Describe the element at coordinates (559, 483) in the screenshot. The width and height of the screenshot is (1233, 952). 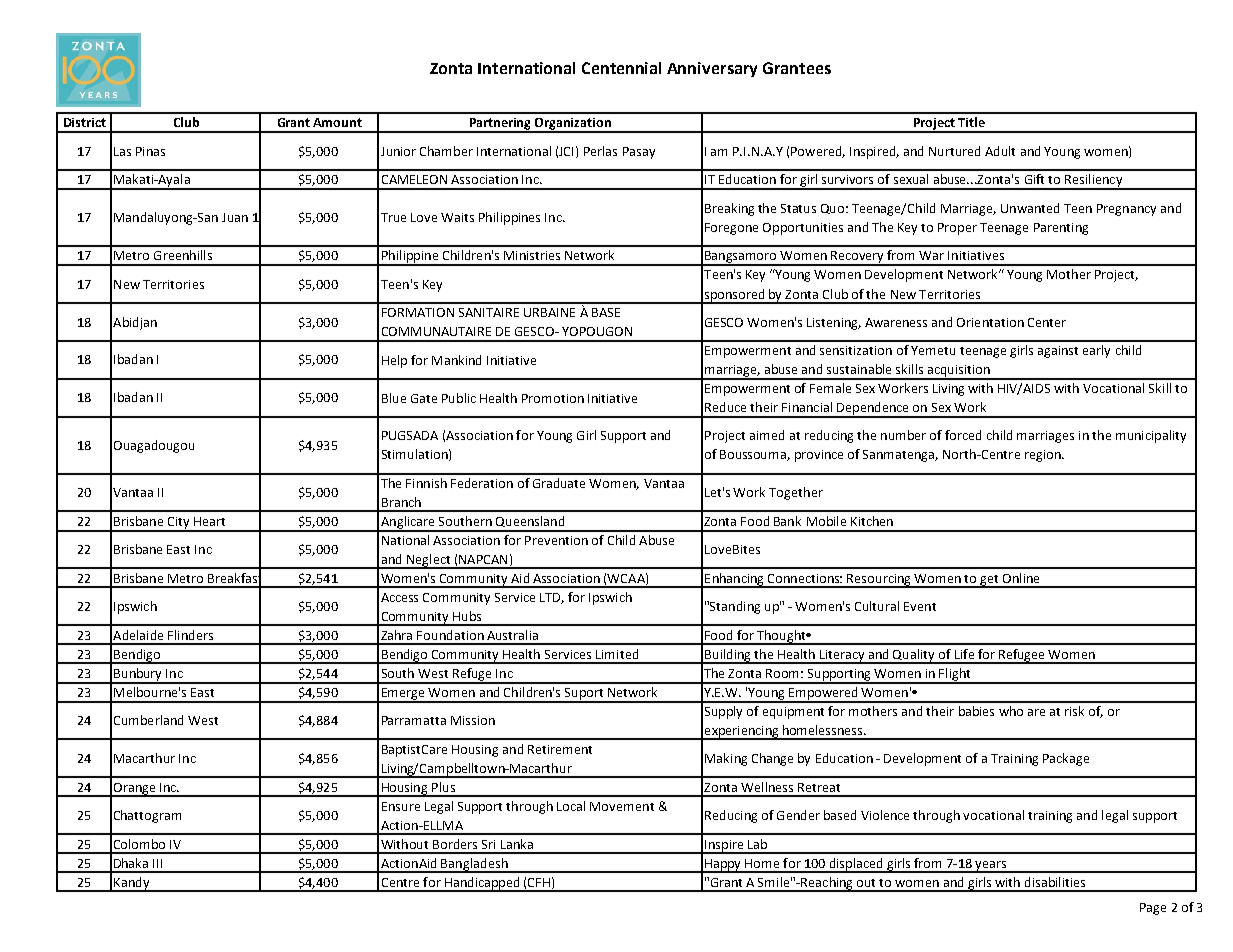
I see `Graduate` at that location.
